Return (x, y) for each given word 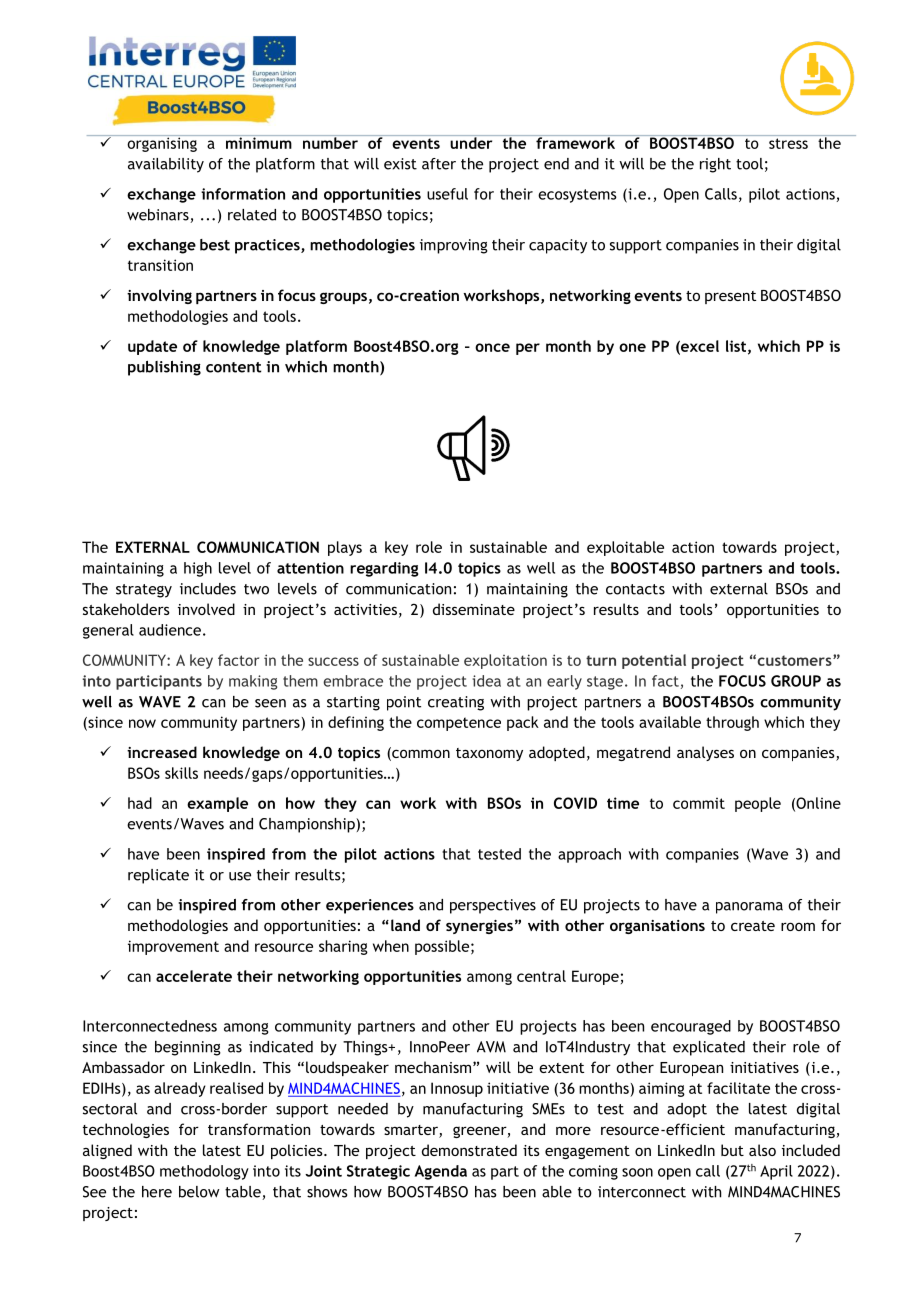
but (732, 1150)
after (439, 164)
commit (699, 803)
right (715, 165)
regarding (384, 569)
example (217, 804)
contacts (635, 589)
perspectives (493, 906)
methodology (204, 1172)
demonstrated (469, 1150)
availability (166, 165)
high (198, 569)
